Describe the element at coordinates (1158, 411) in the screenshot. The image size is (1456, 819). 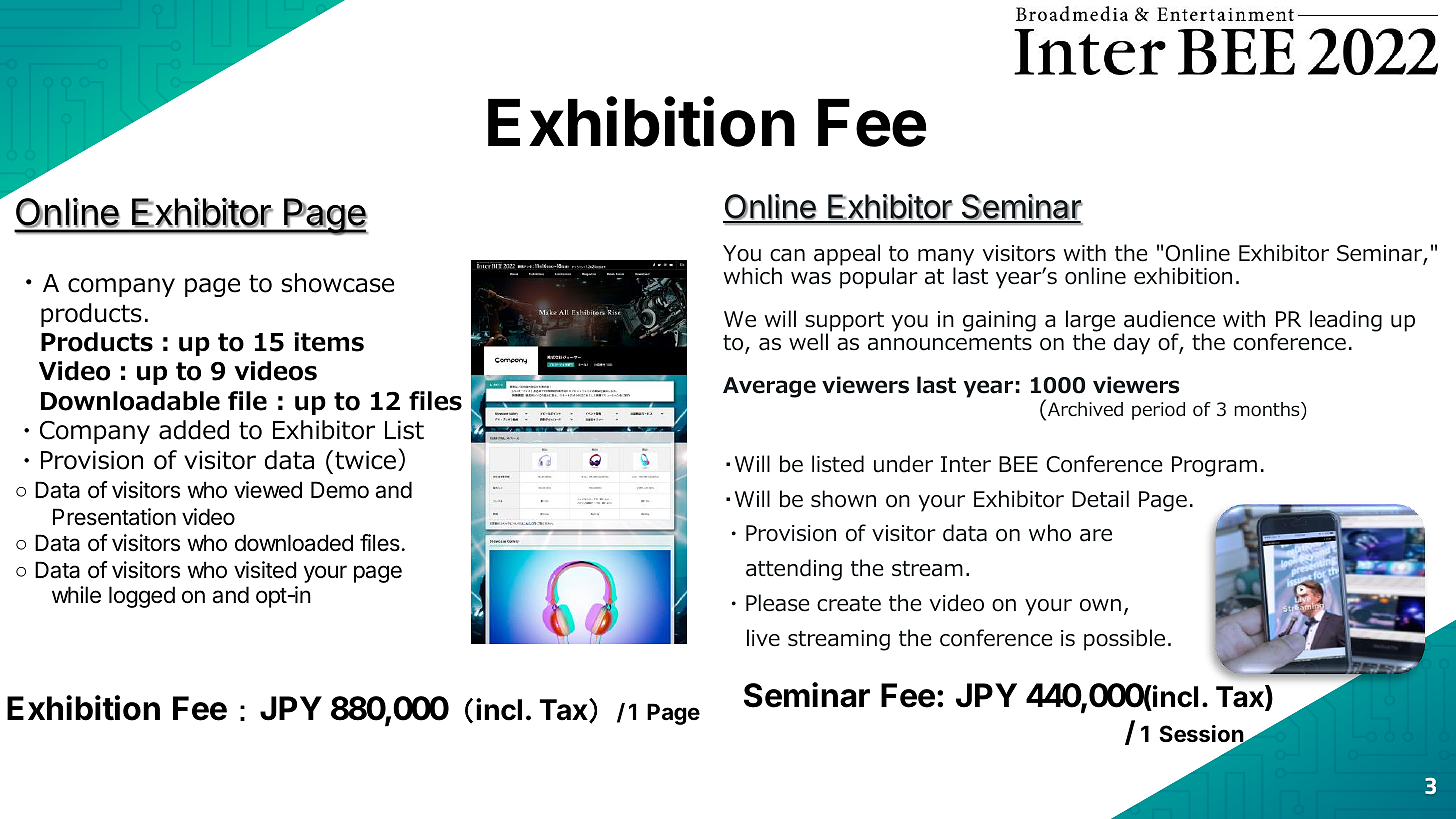
I see `period` at that location.
